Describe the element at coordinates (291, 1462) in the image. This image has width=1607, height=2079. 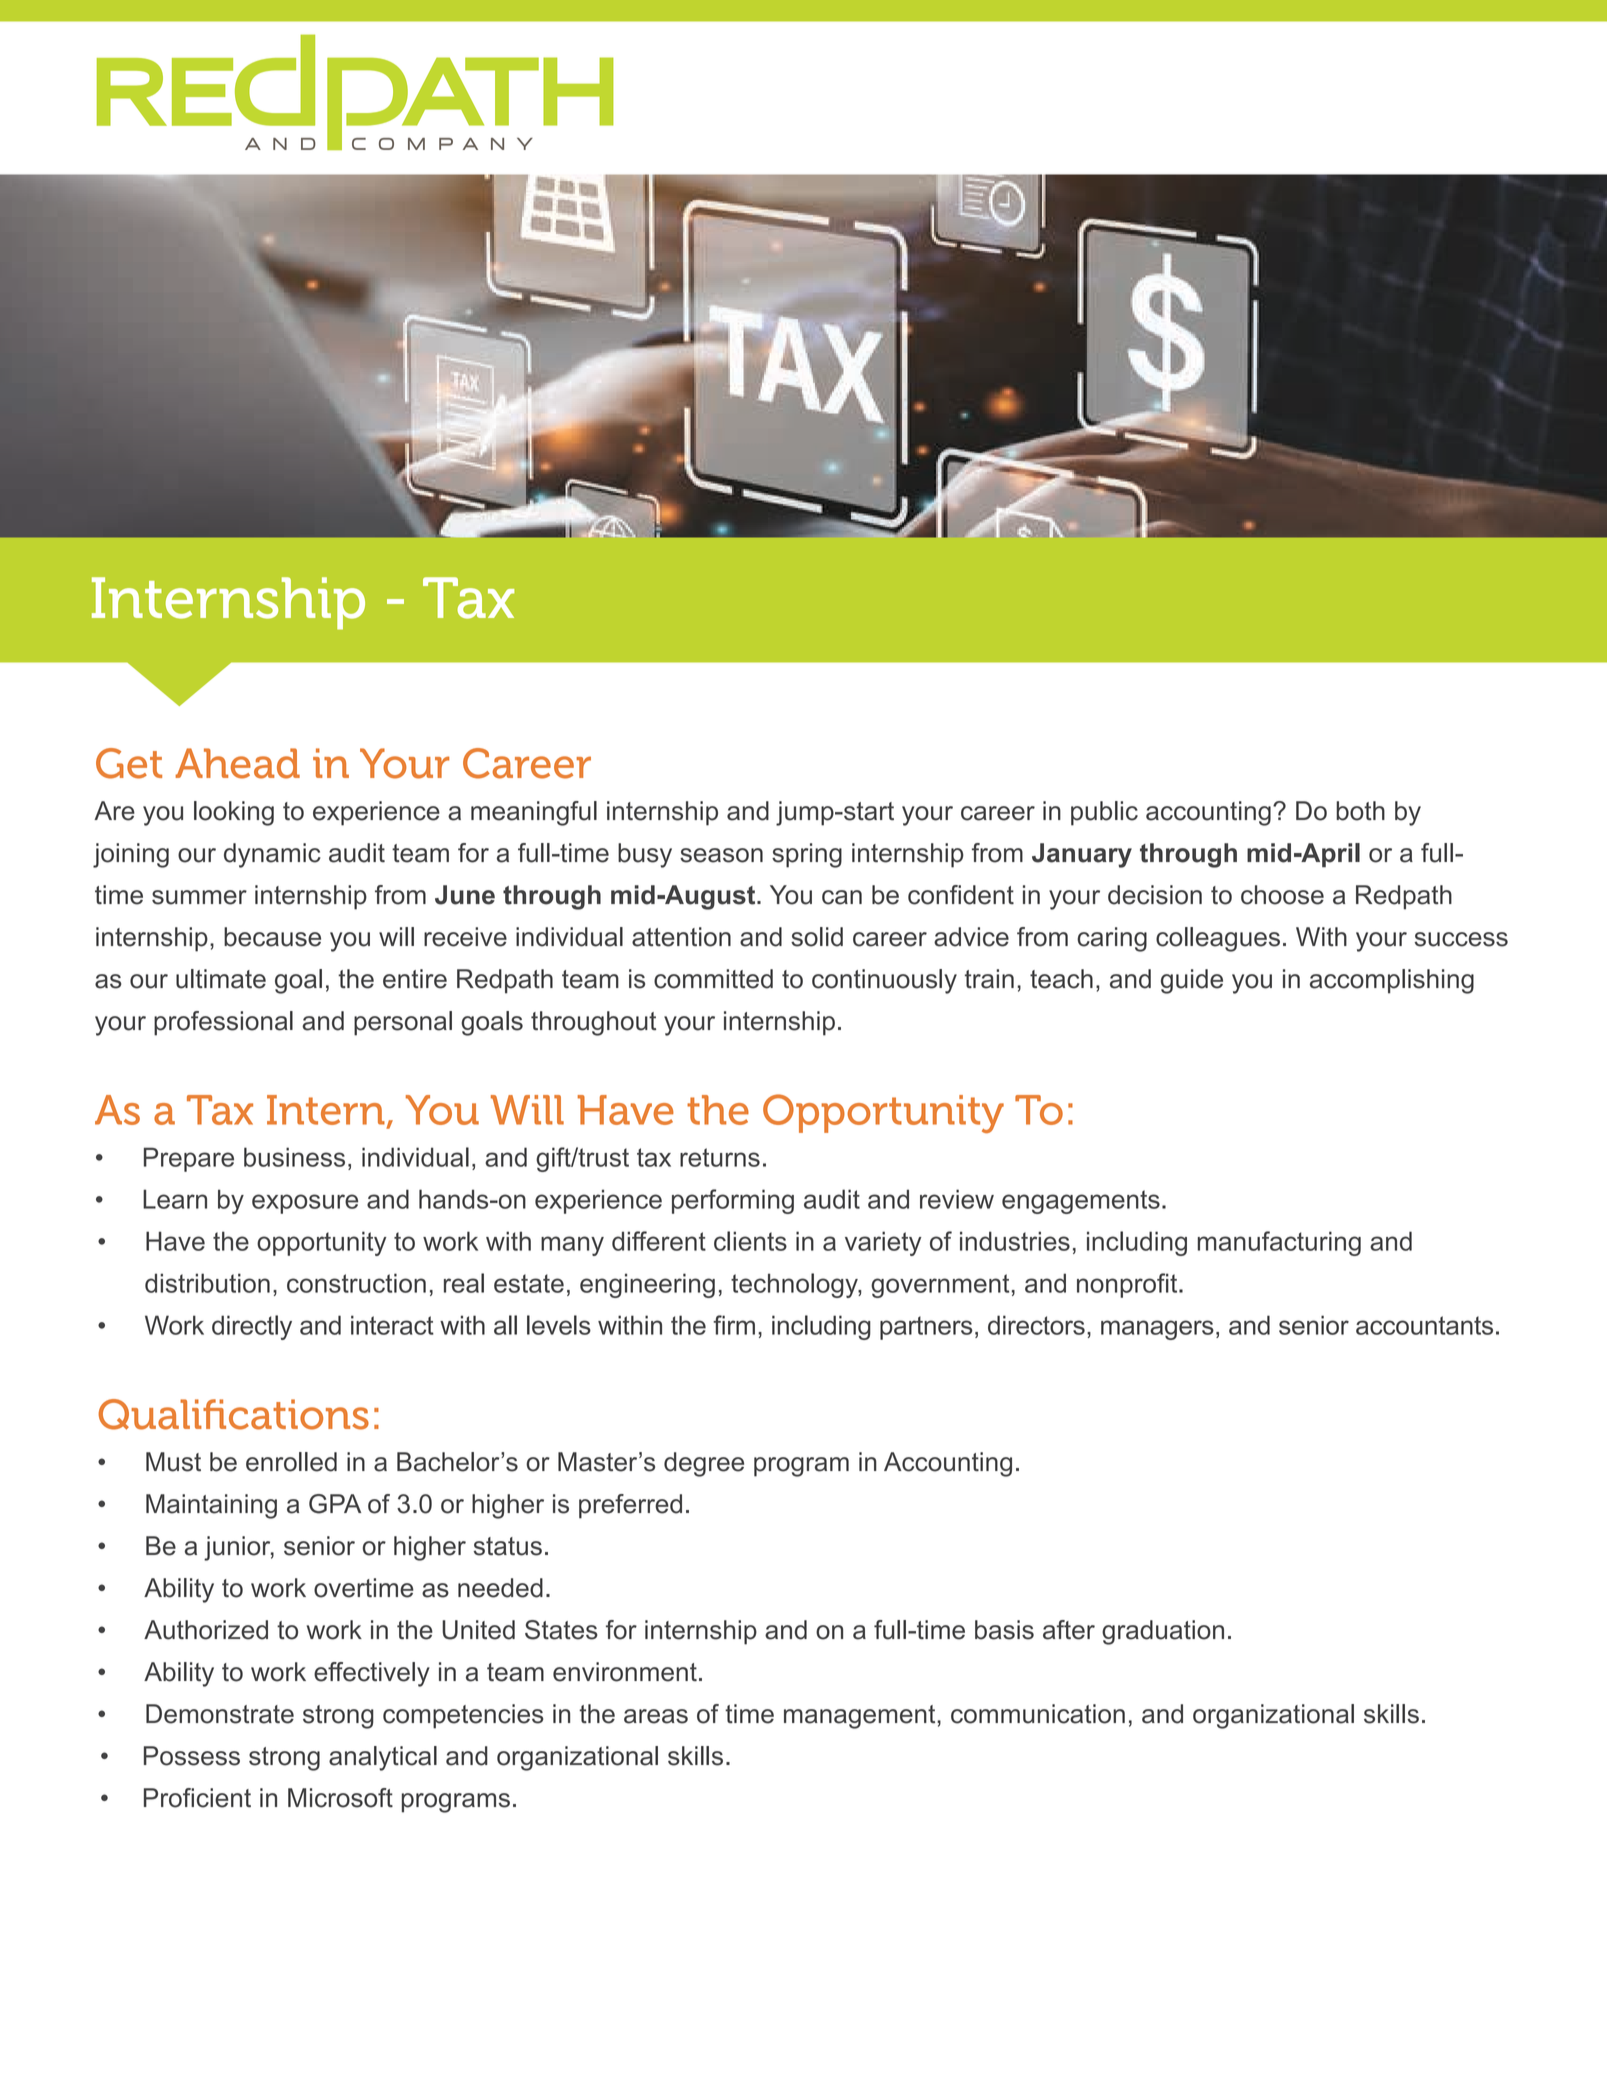
I see `enrolled` at that location.
